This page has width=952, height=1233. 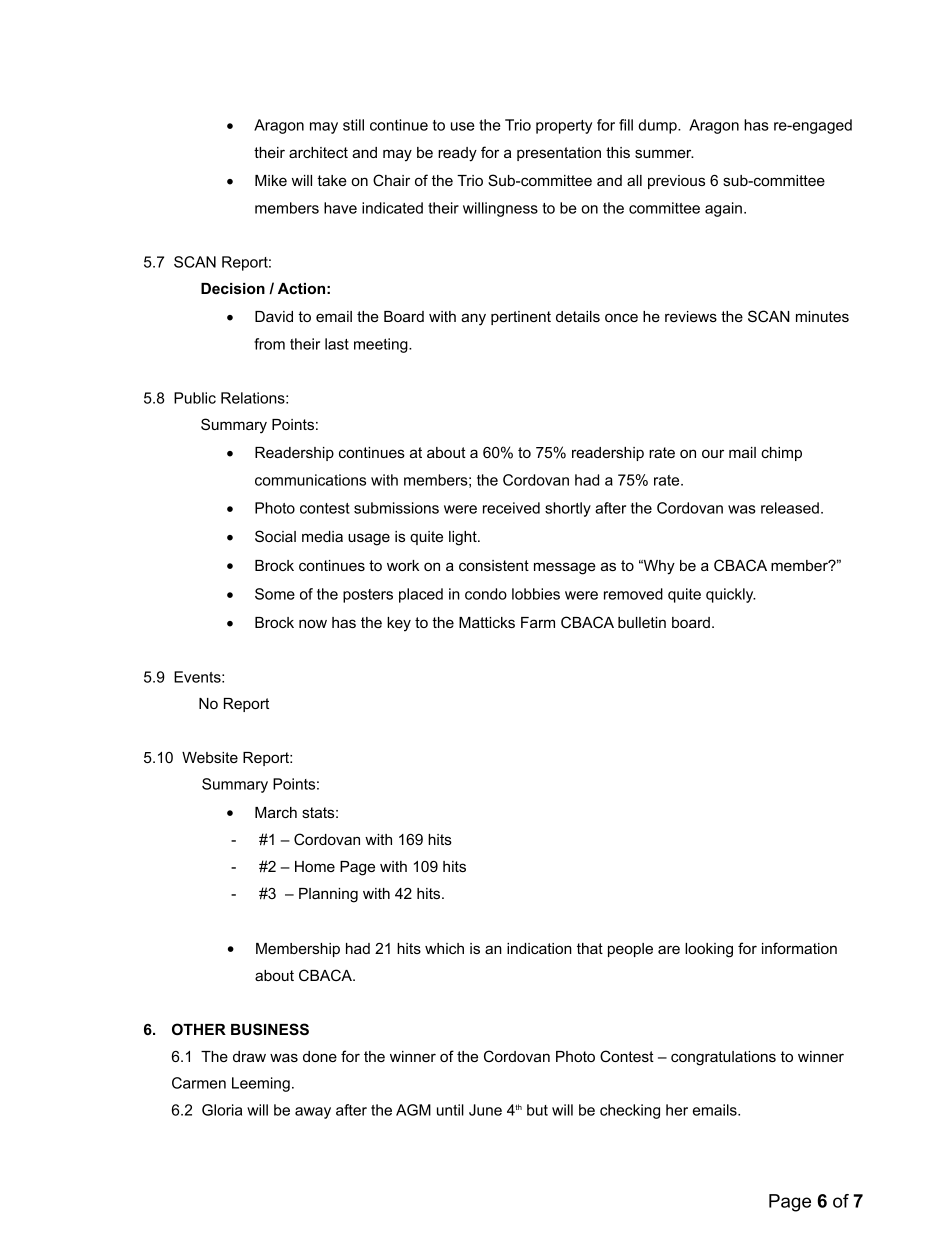 What do you see at coordinates (485, 1110) in the page?
I see `June` at bounding box center [485, 1110].
